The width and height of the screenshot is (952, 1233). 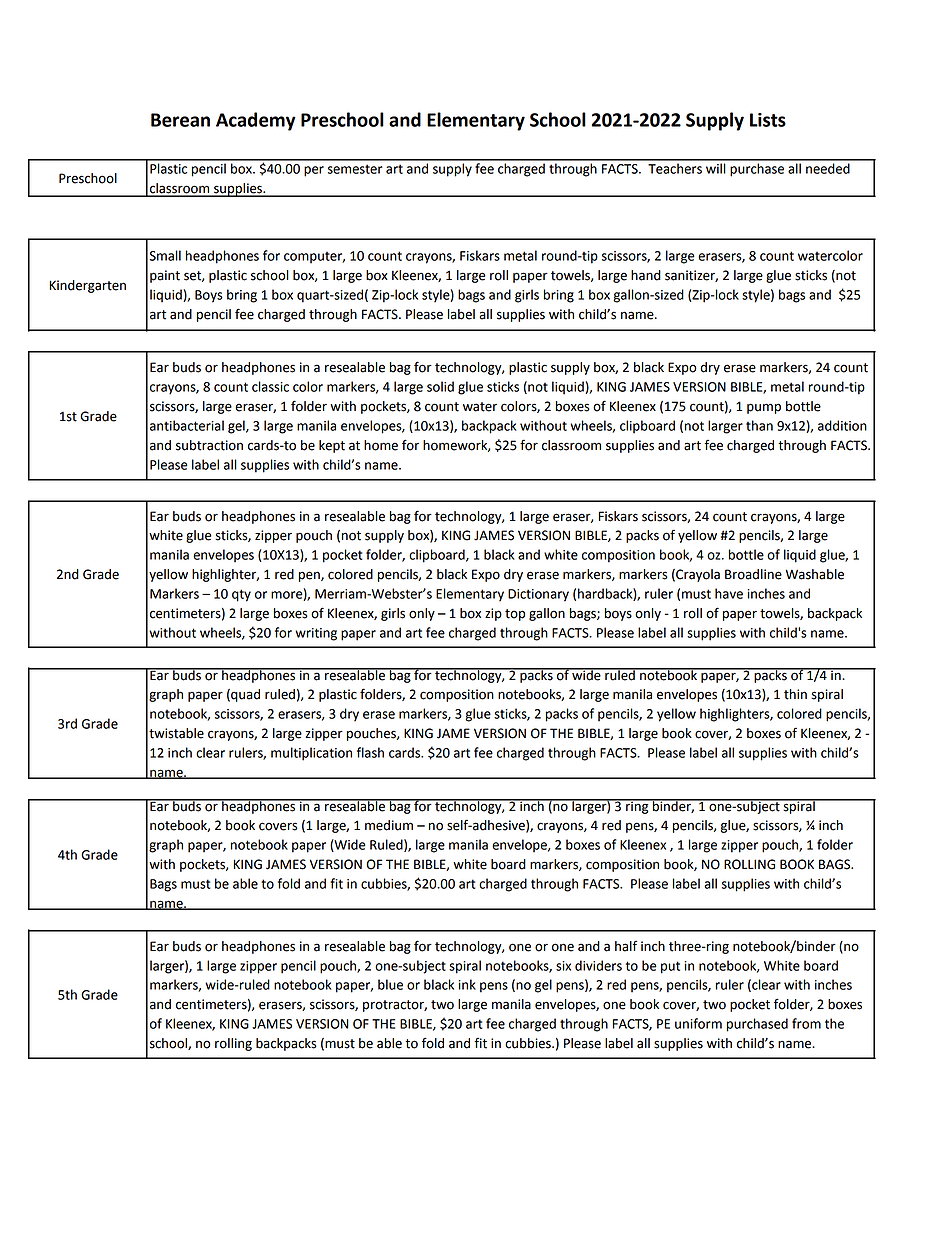 What do you see at coordinates (759, 425) in the screenshot?
I see `than` at bounding box center [759, 425].
